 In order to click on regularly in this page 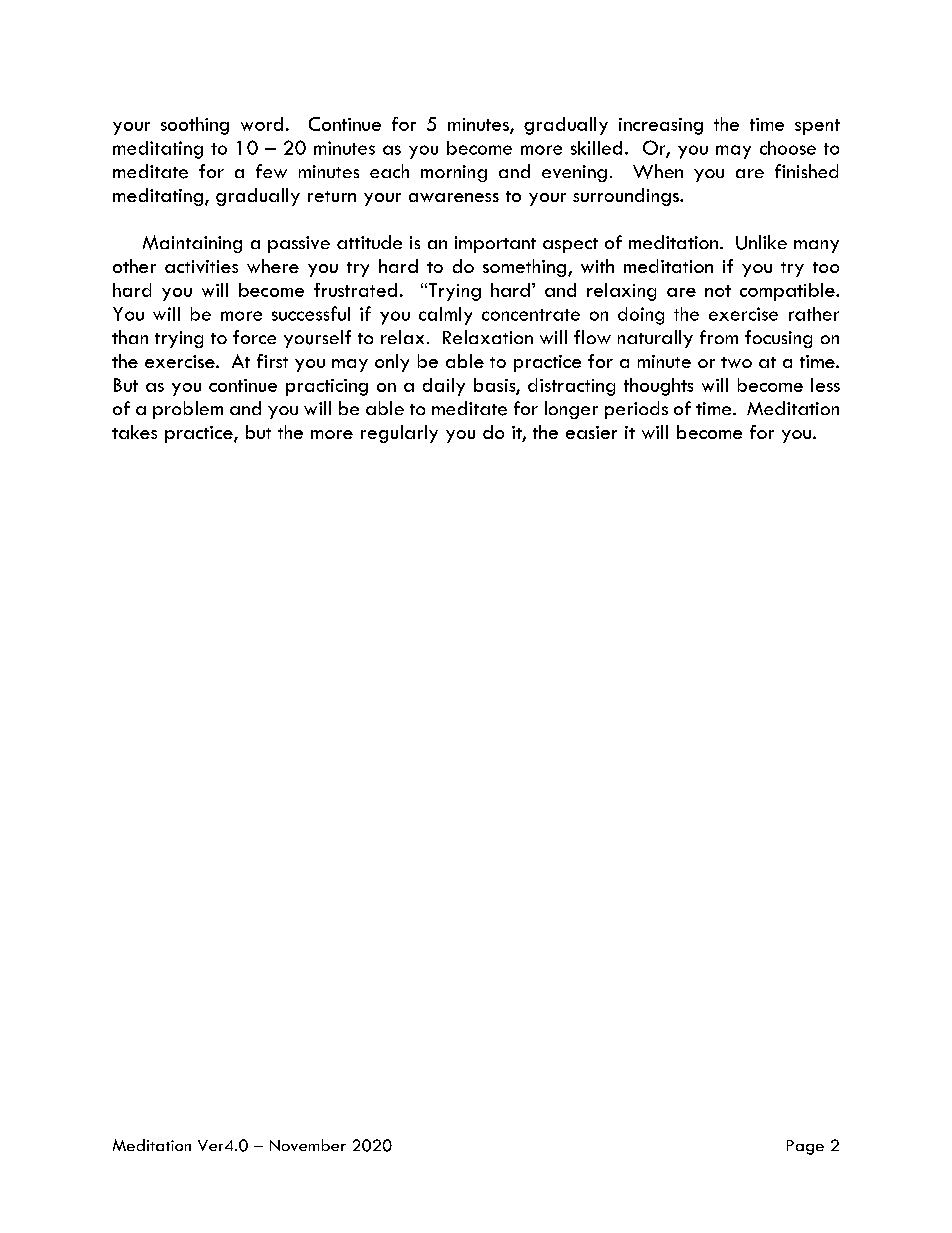, I will do `click(399, 434)`.
